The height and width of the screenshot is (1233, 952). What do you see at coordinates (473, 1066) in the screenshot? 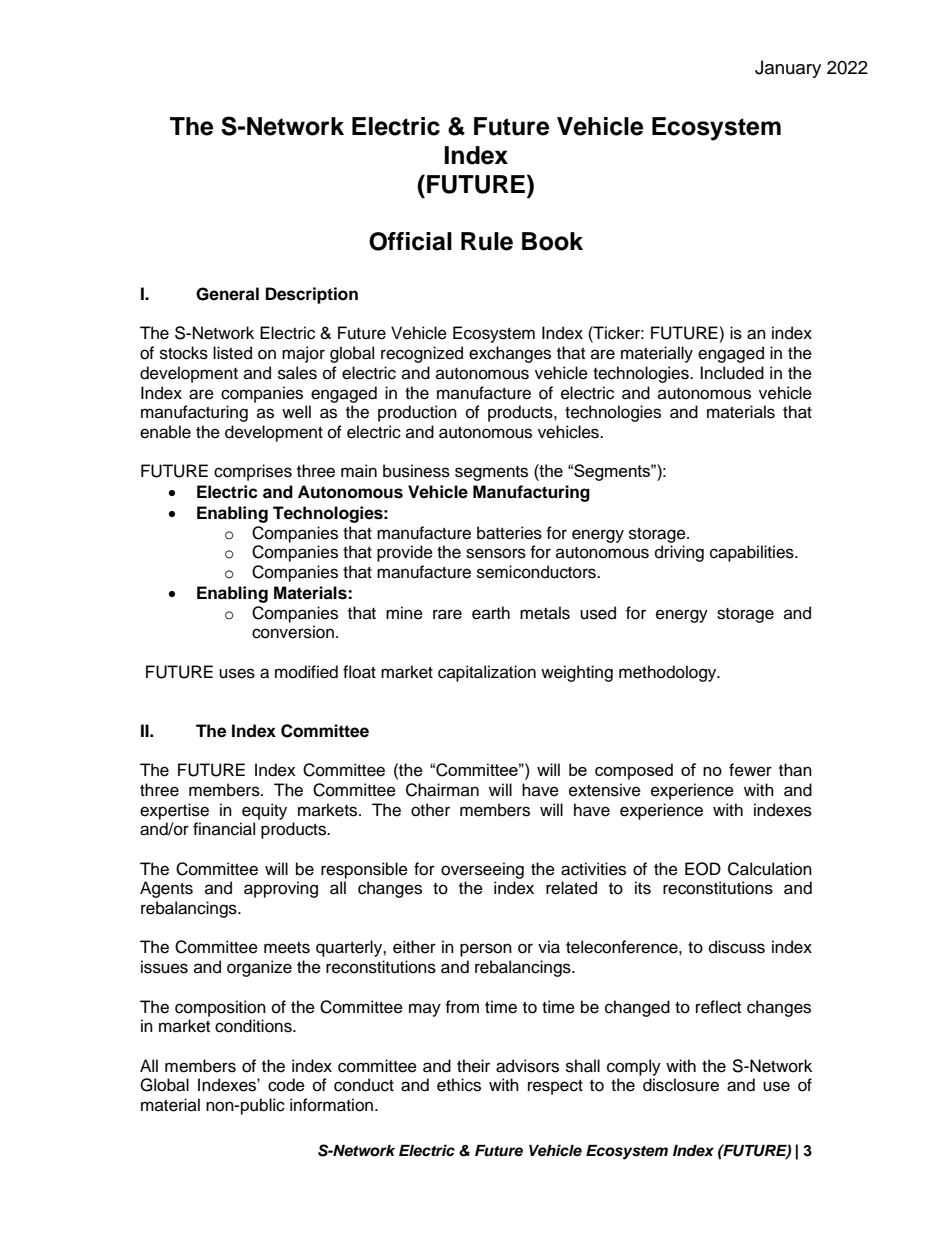
I see `their` at bounding box center [473, 1066].
